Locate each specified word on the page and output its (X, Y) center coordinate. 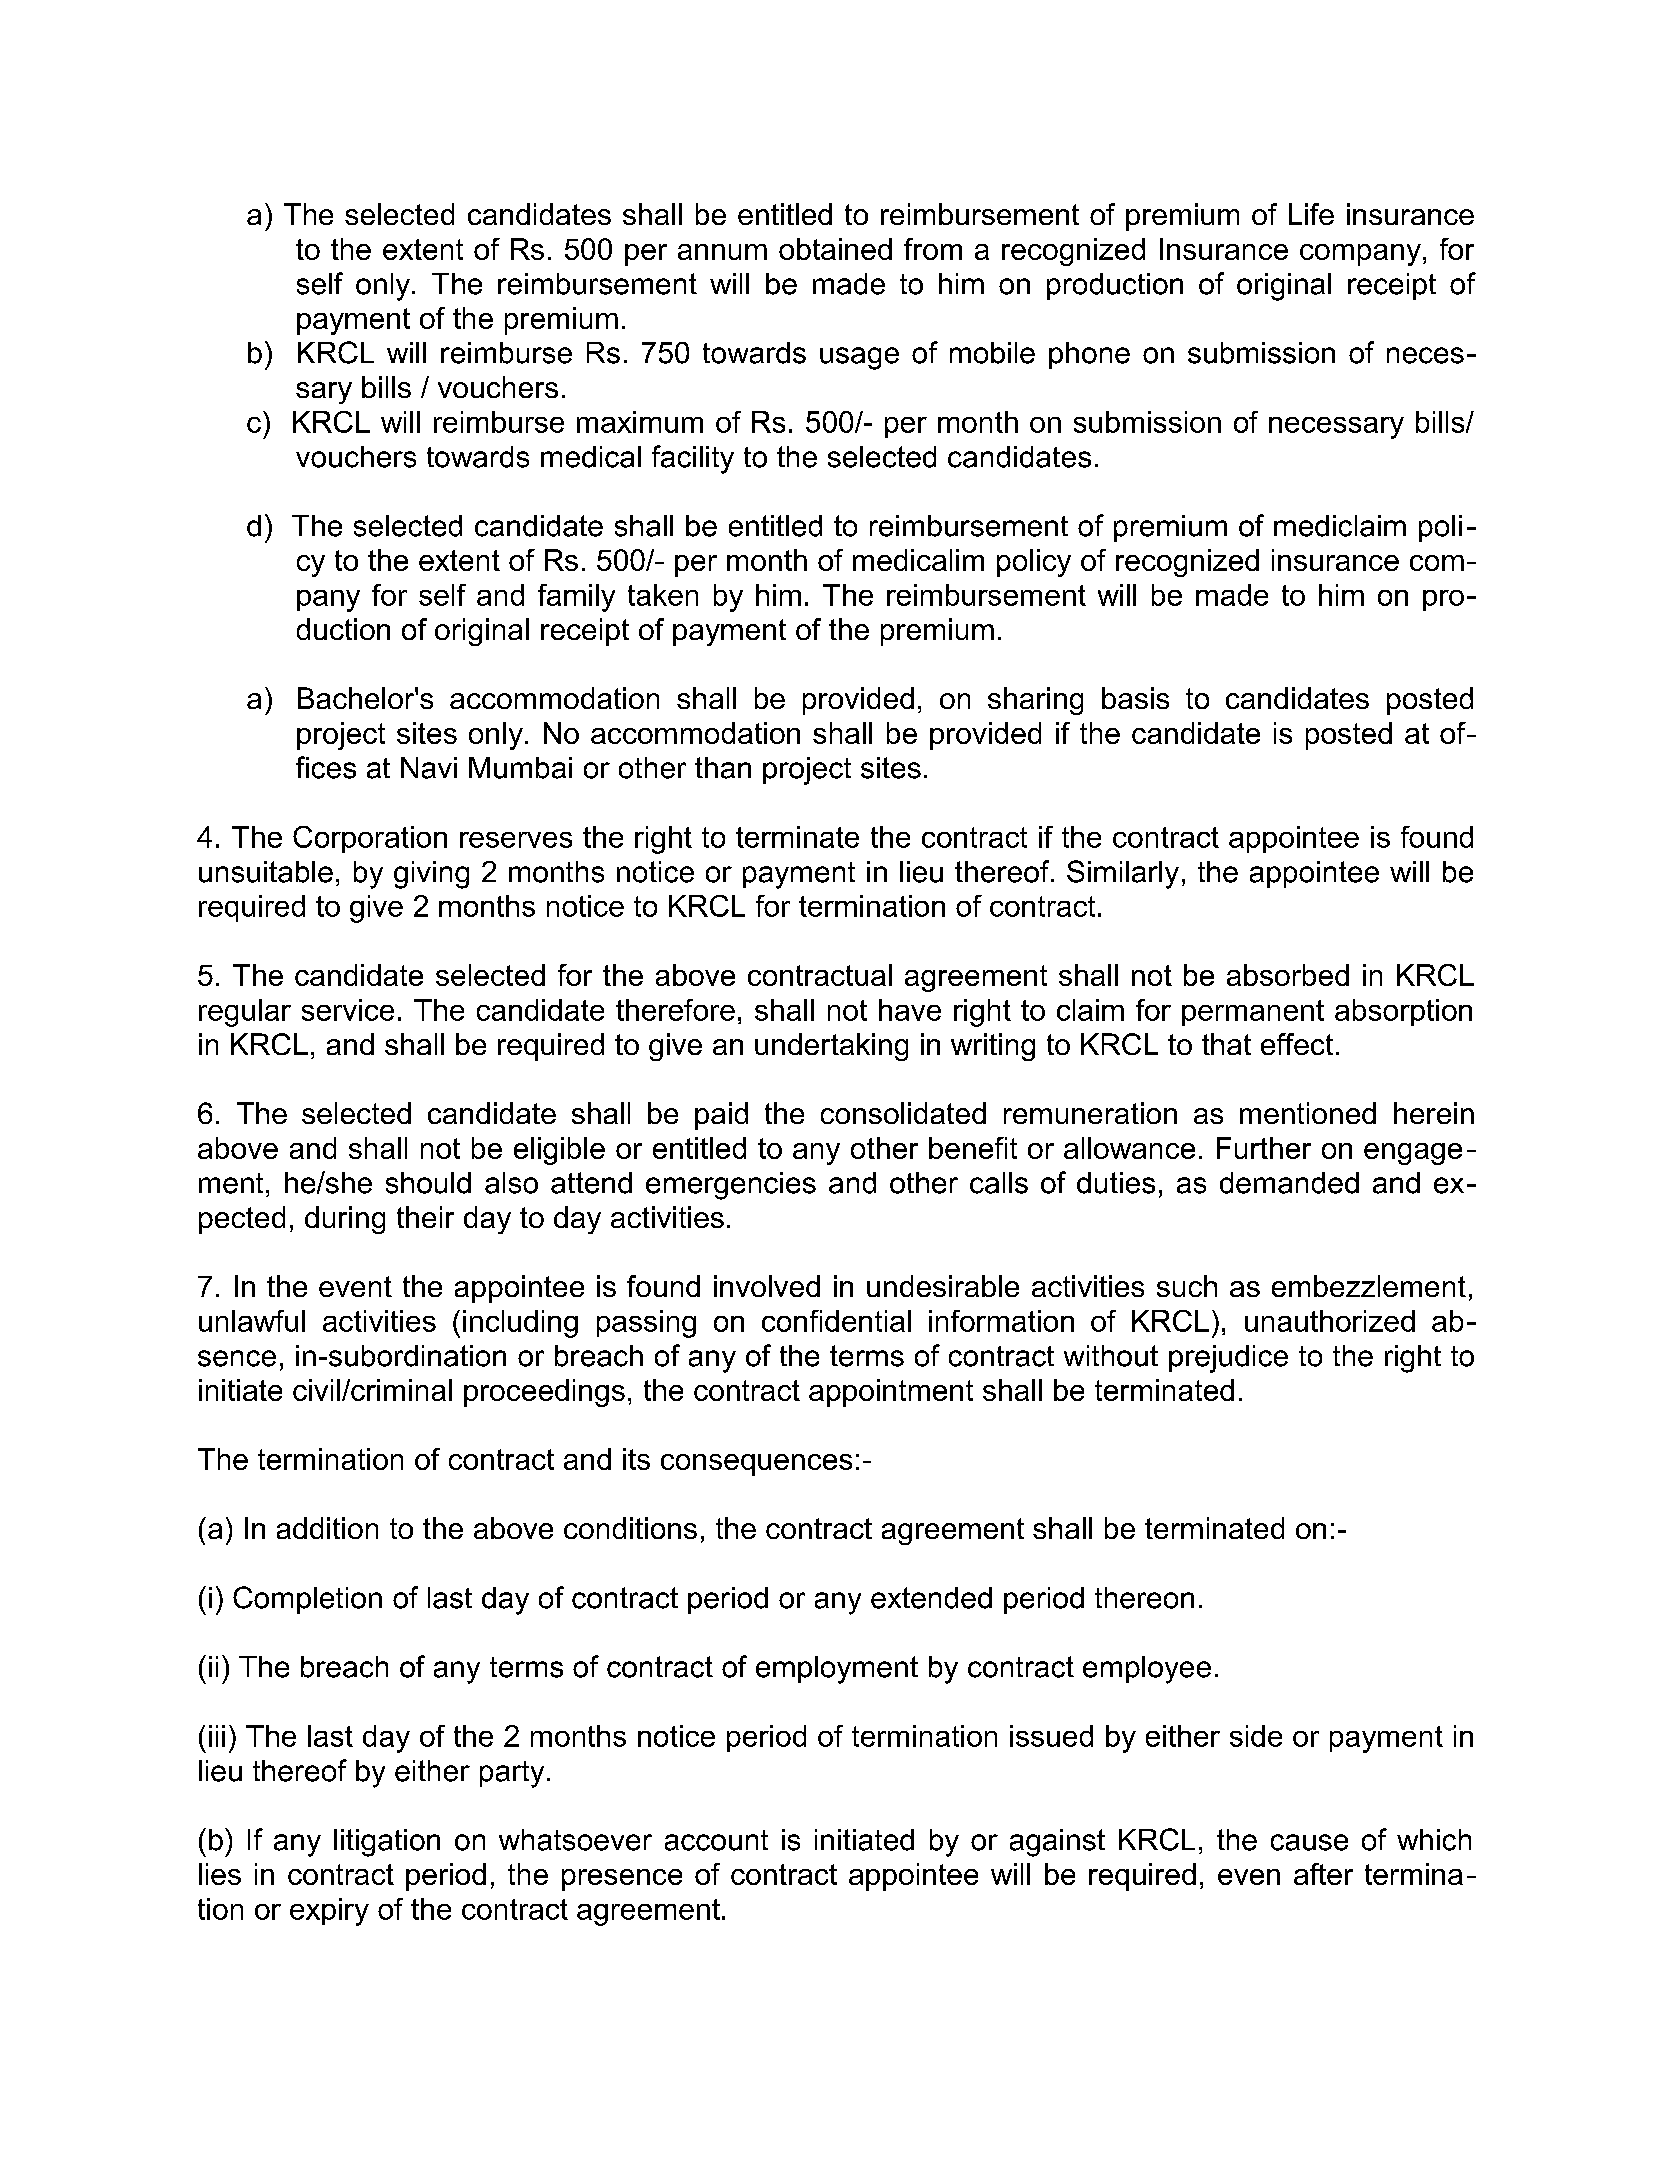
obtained (835, 249)
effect (1297, 1044)
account (716, 1840)
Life (1311, 214)
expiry (329, 1912)
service (348, 1010)
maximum (640, 422)
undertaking (831, 1047)
